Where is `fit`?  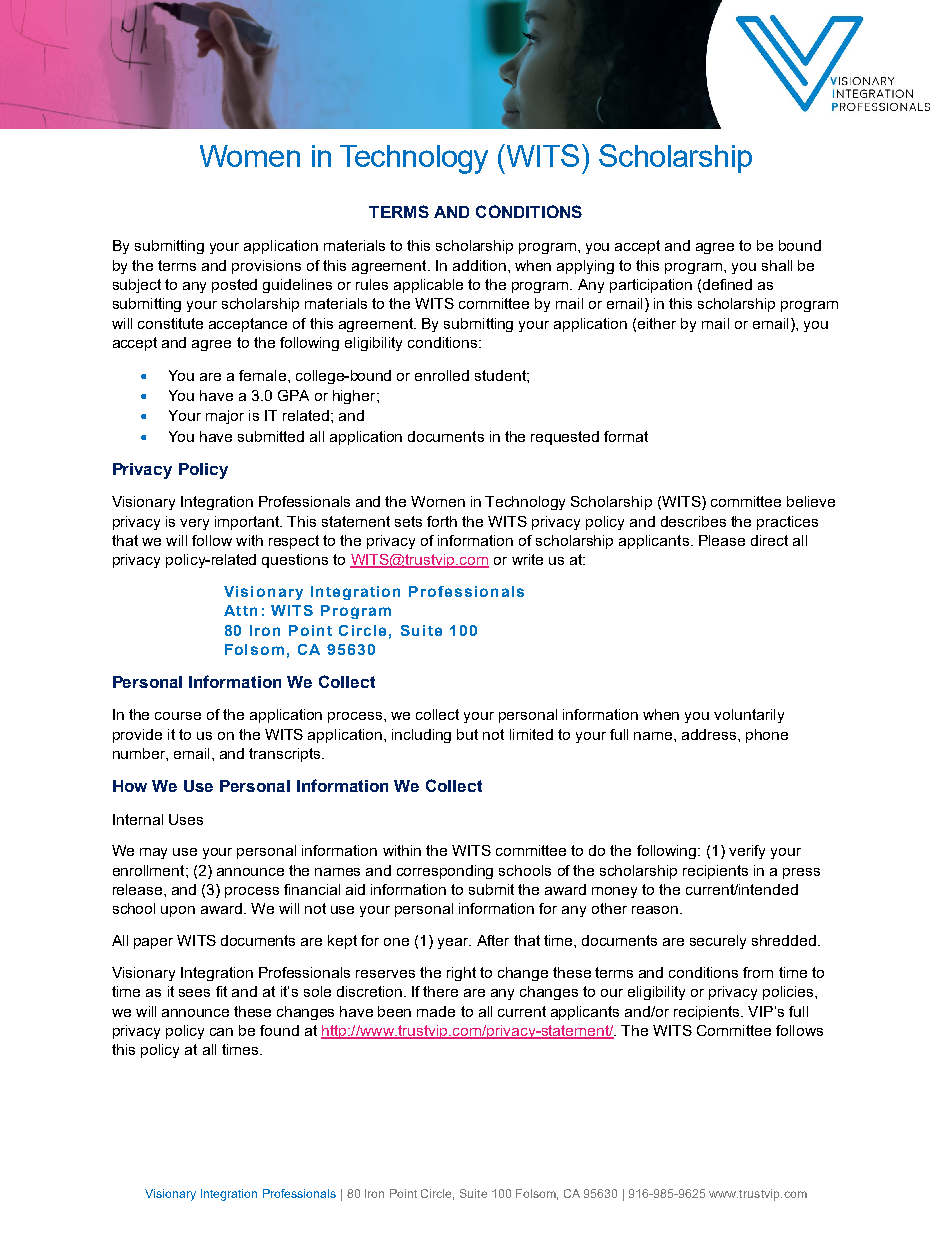
fit is located at coordinates (221, 991).
